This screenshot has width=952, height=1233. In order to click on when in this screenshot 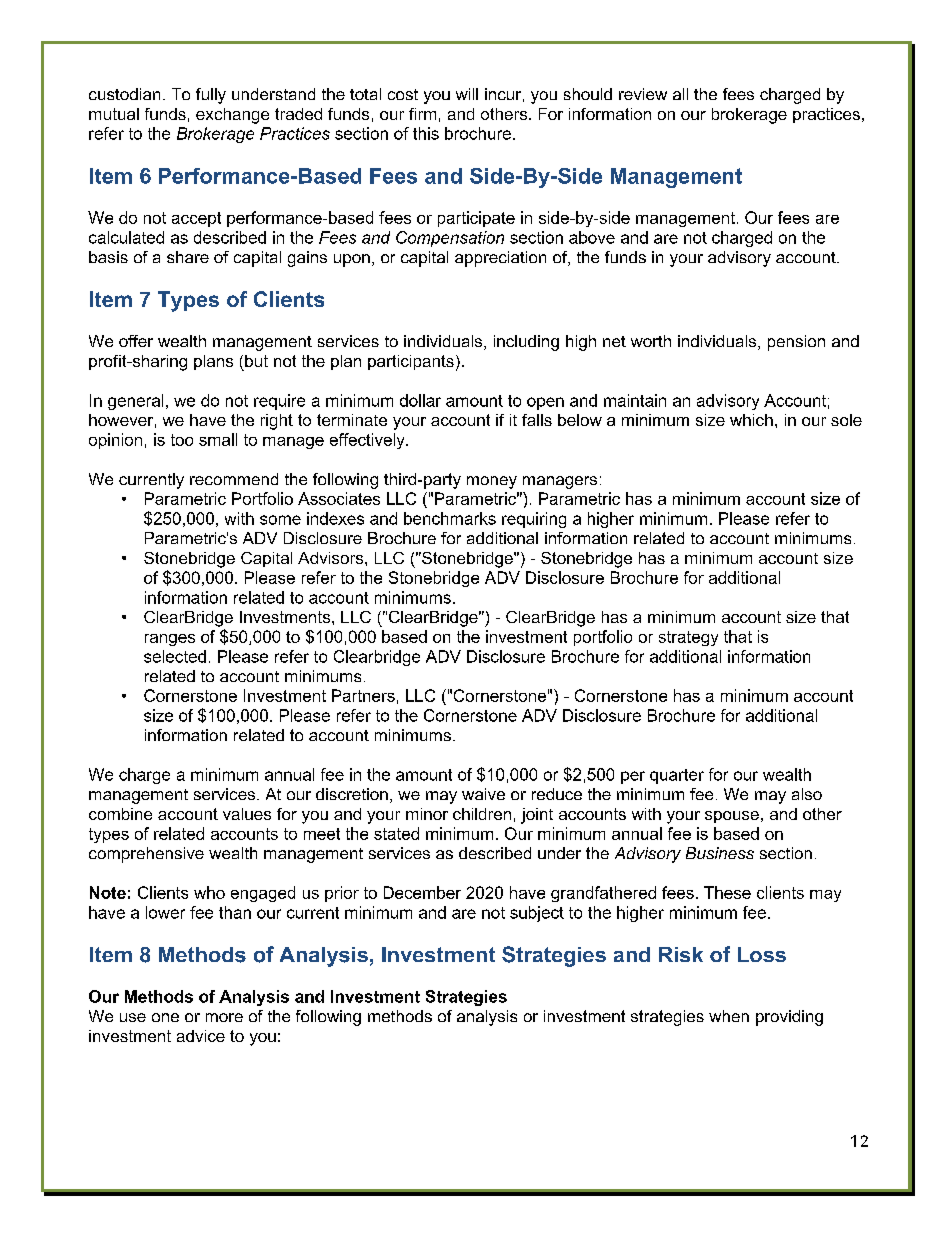, I will do `click(729, 1016)`.
